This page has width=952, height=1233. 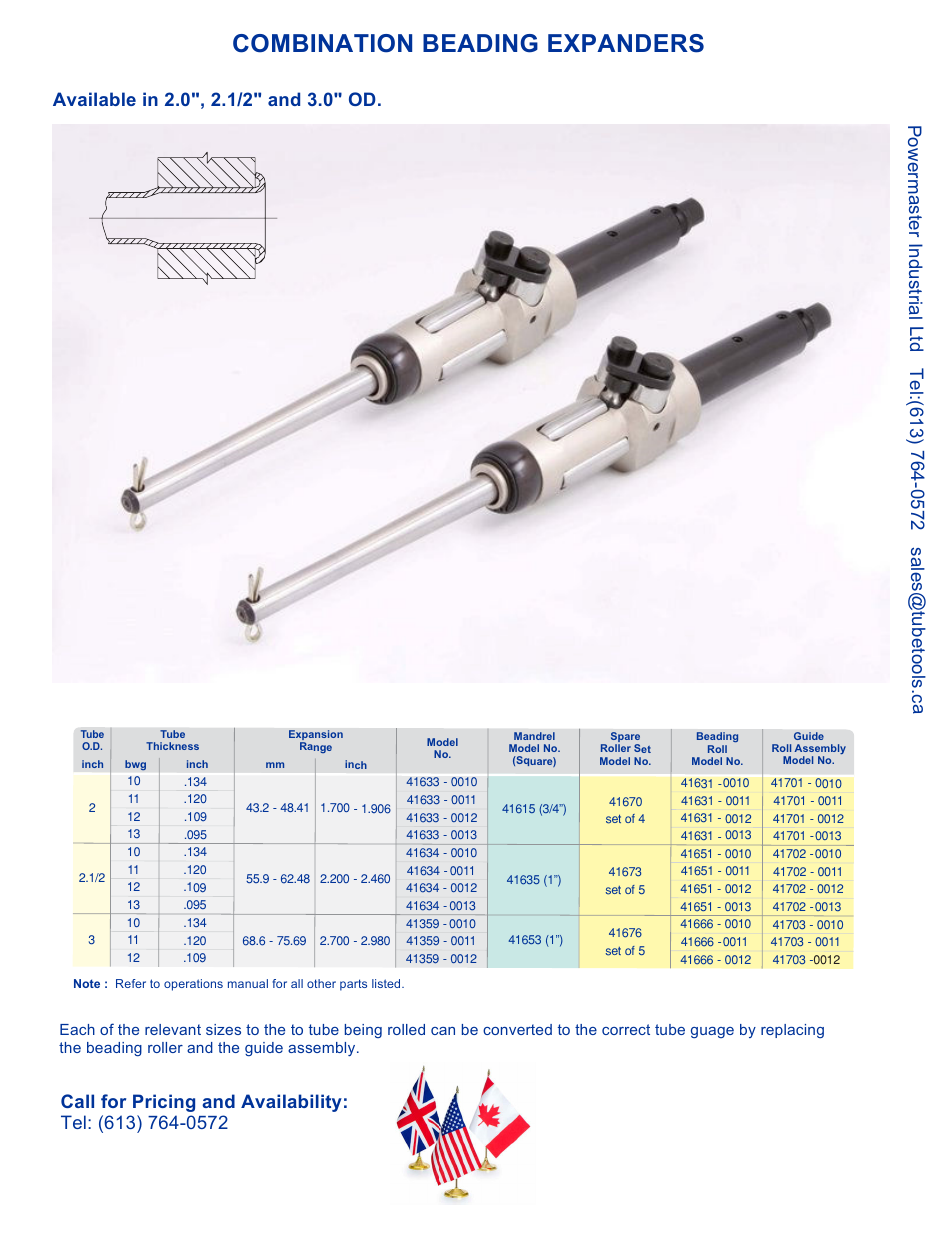 What do you see at coordinates (626, 43) in the page?
I see `EXPANDERS` at bounding box center [626, 43].
